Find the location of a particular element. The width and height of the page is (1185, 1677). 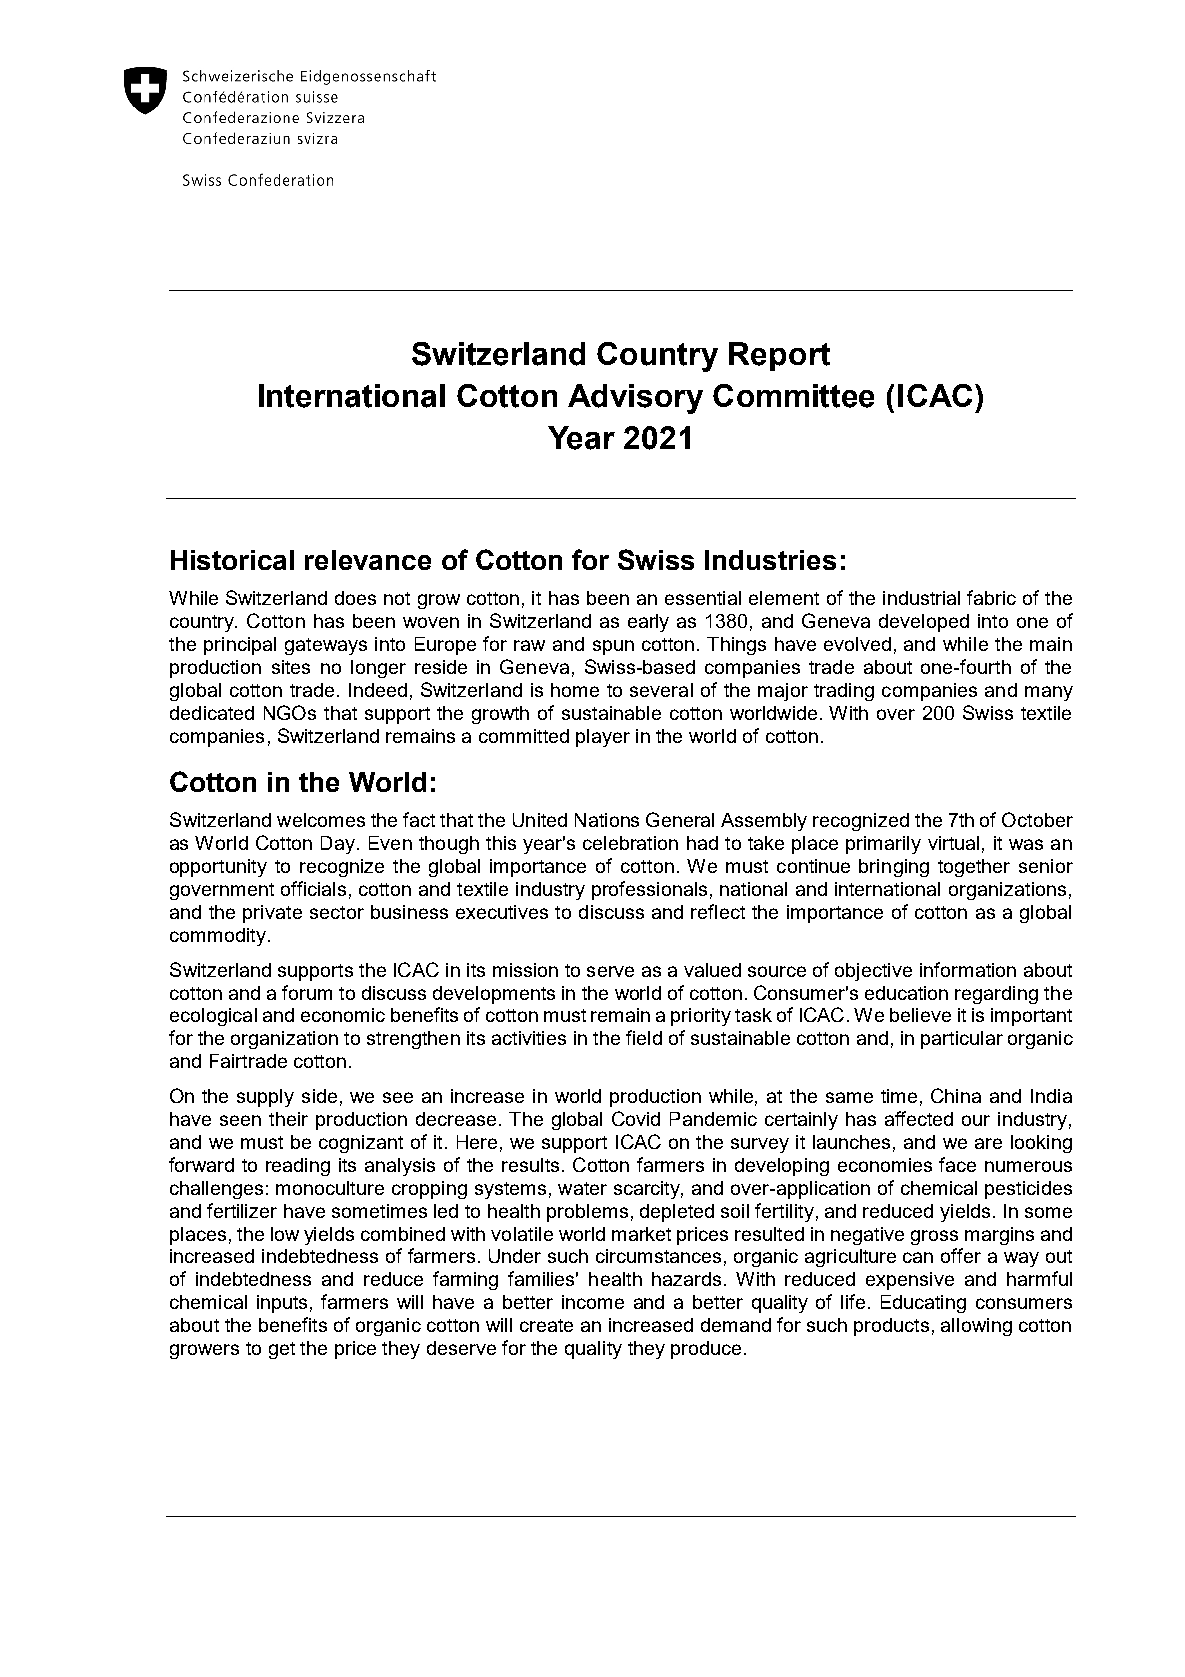

celebration is located at coordinates (630, 843).
